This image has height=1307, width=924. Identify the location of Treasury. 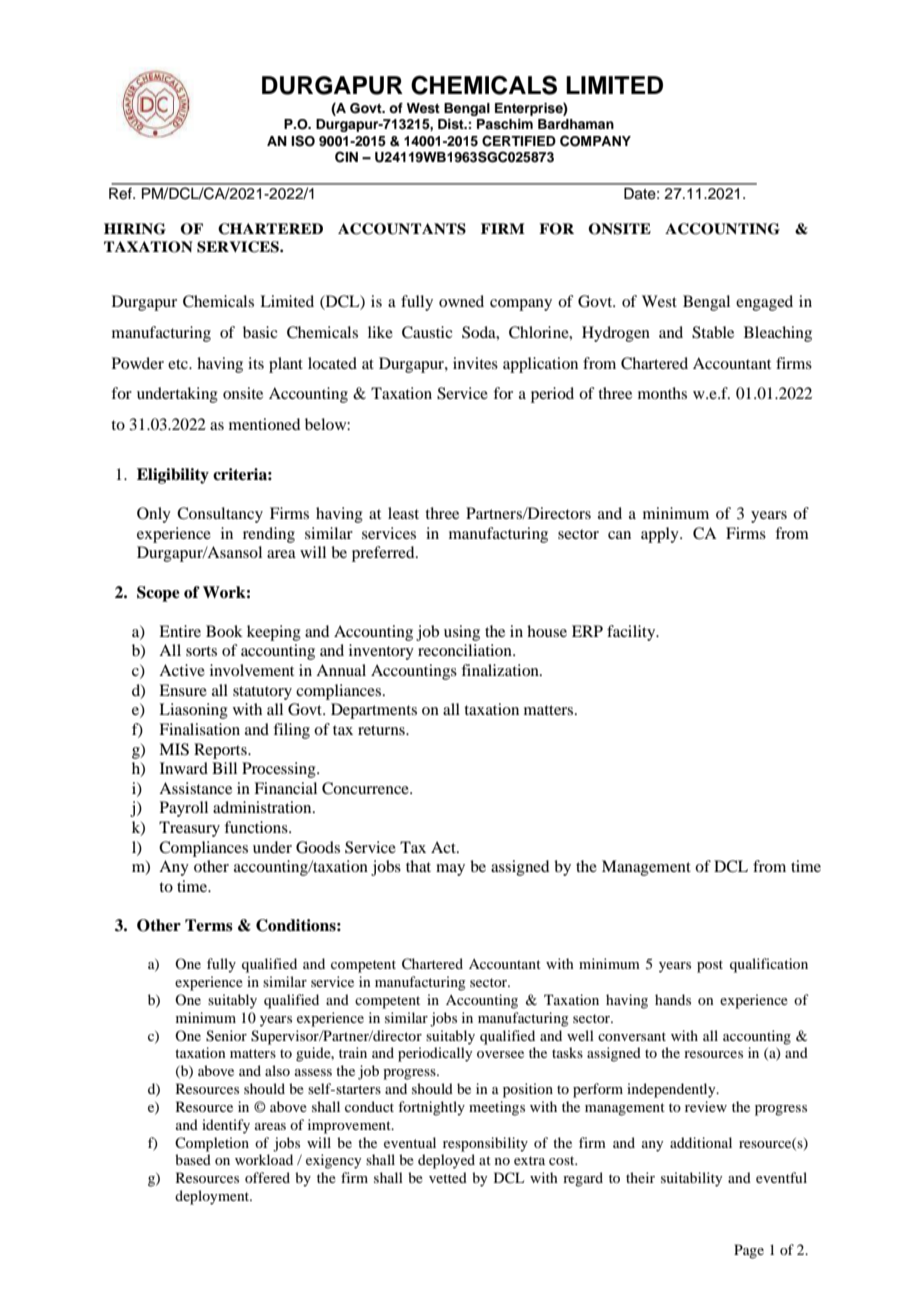
(189, 829).
